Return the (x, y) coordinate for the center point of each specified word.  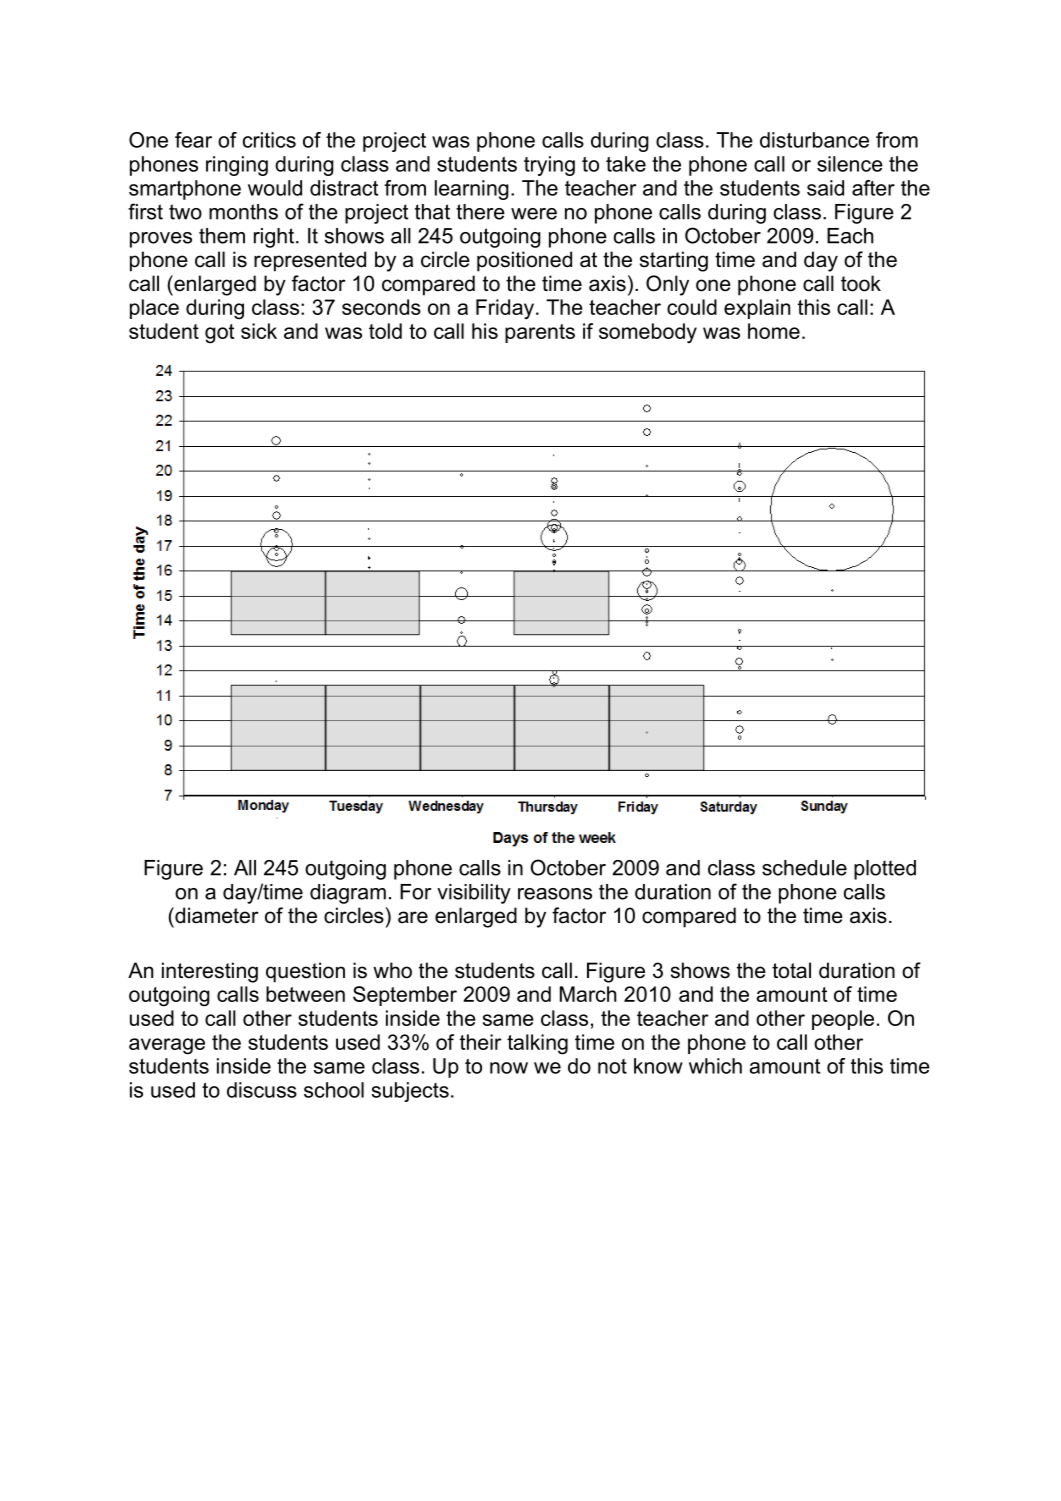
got (219, 334)
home (774, 331)
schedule (804, 868)
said (825, 188)
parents (540, 333)
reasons (555, 894)
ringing (237, 166)
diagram (348, 894)
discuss (262, 1090)
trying (549, 166)
